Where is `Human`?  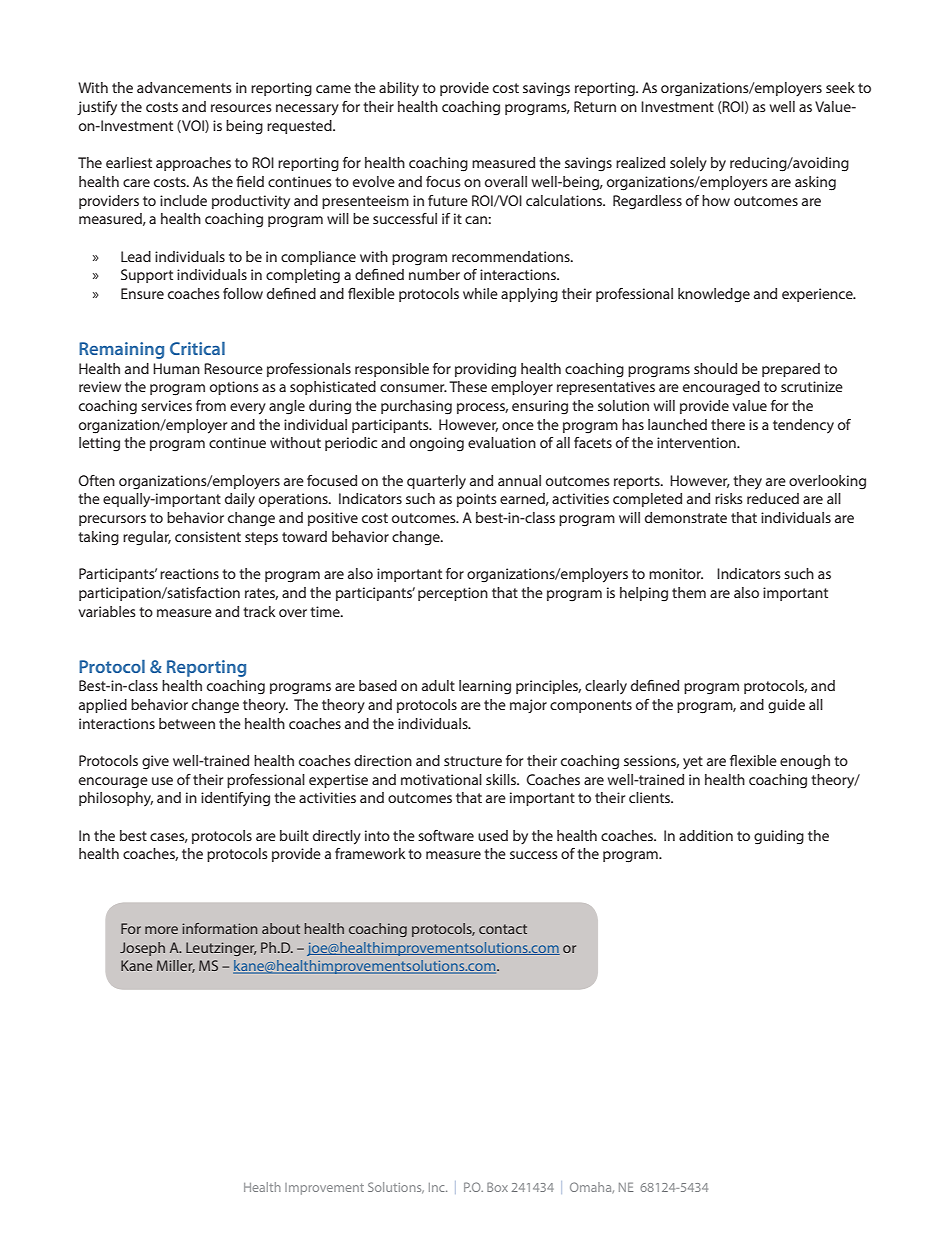 Human is located at coordinates (176, 368).
